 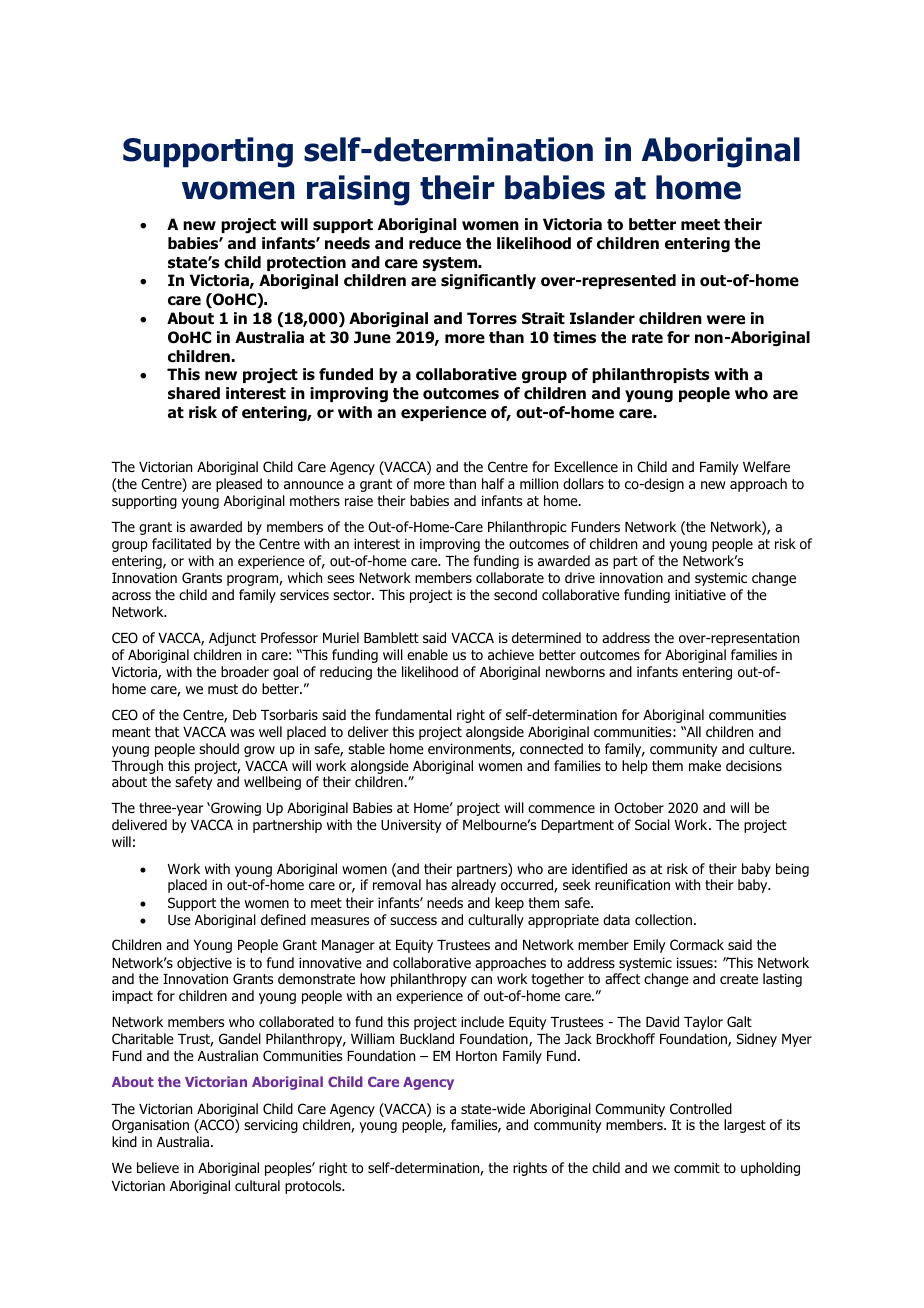 I want to click on culture, so click(x=771, y=748).
